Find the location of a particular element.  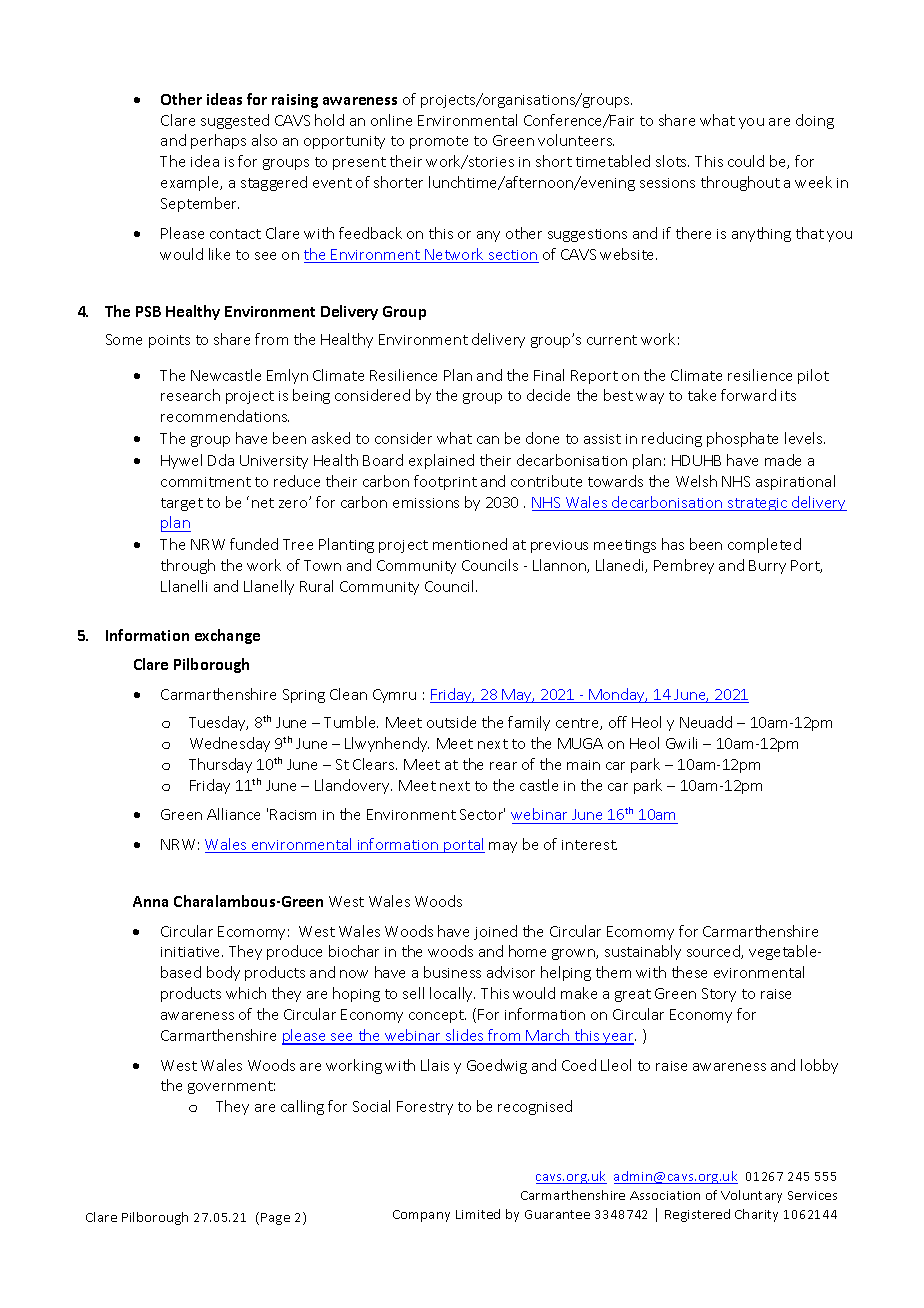

could is located at coordinates (746, 161).
